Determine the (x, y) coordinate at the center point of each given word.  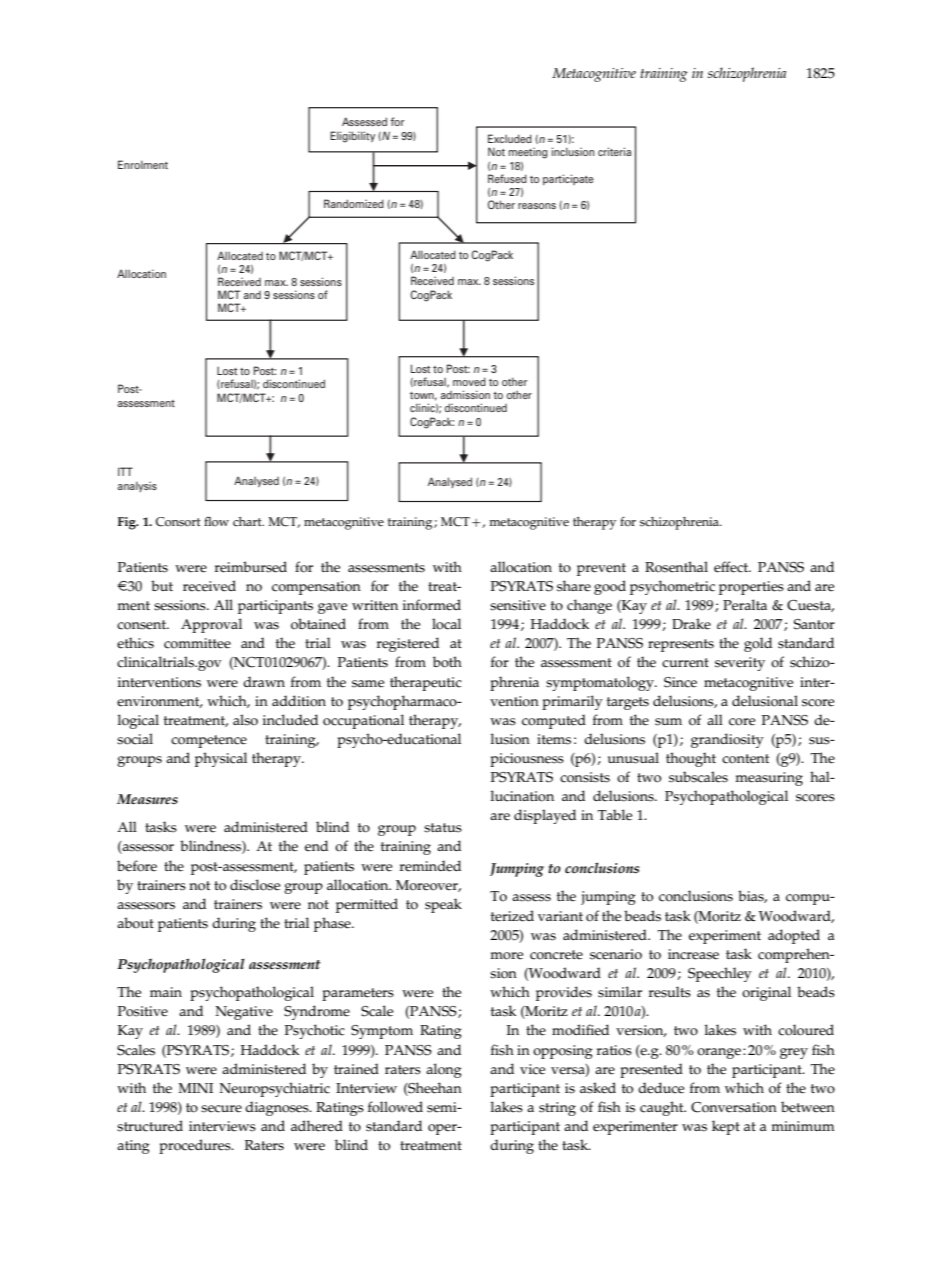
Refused (507, 178)
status (443, 828)
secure (221, 1109)
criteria (614, 151)
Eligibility (352, 137)
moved (469, 381)
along (444, 1070)
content (745, 759)
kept (726, 1127)
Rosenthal (676, 567)
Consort (178, 522)
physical (221, 759)
